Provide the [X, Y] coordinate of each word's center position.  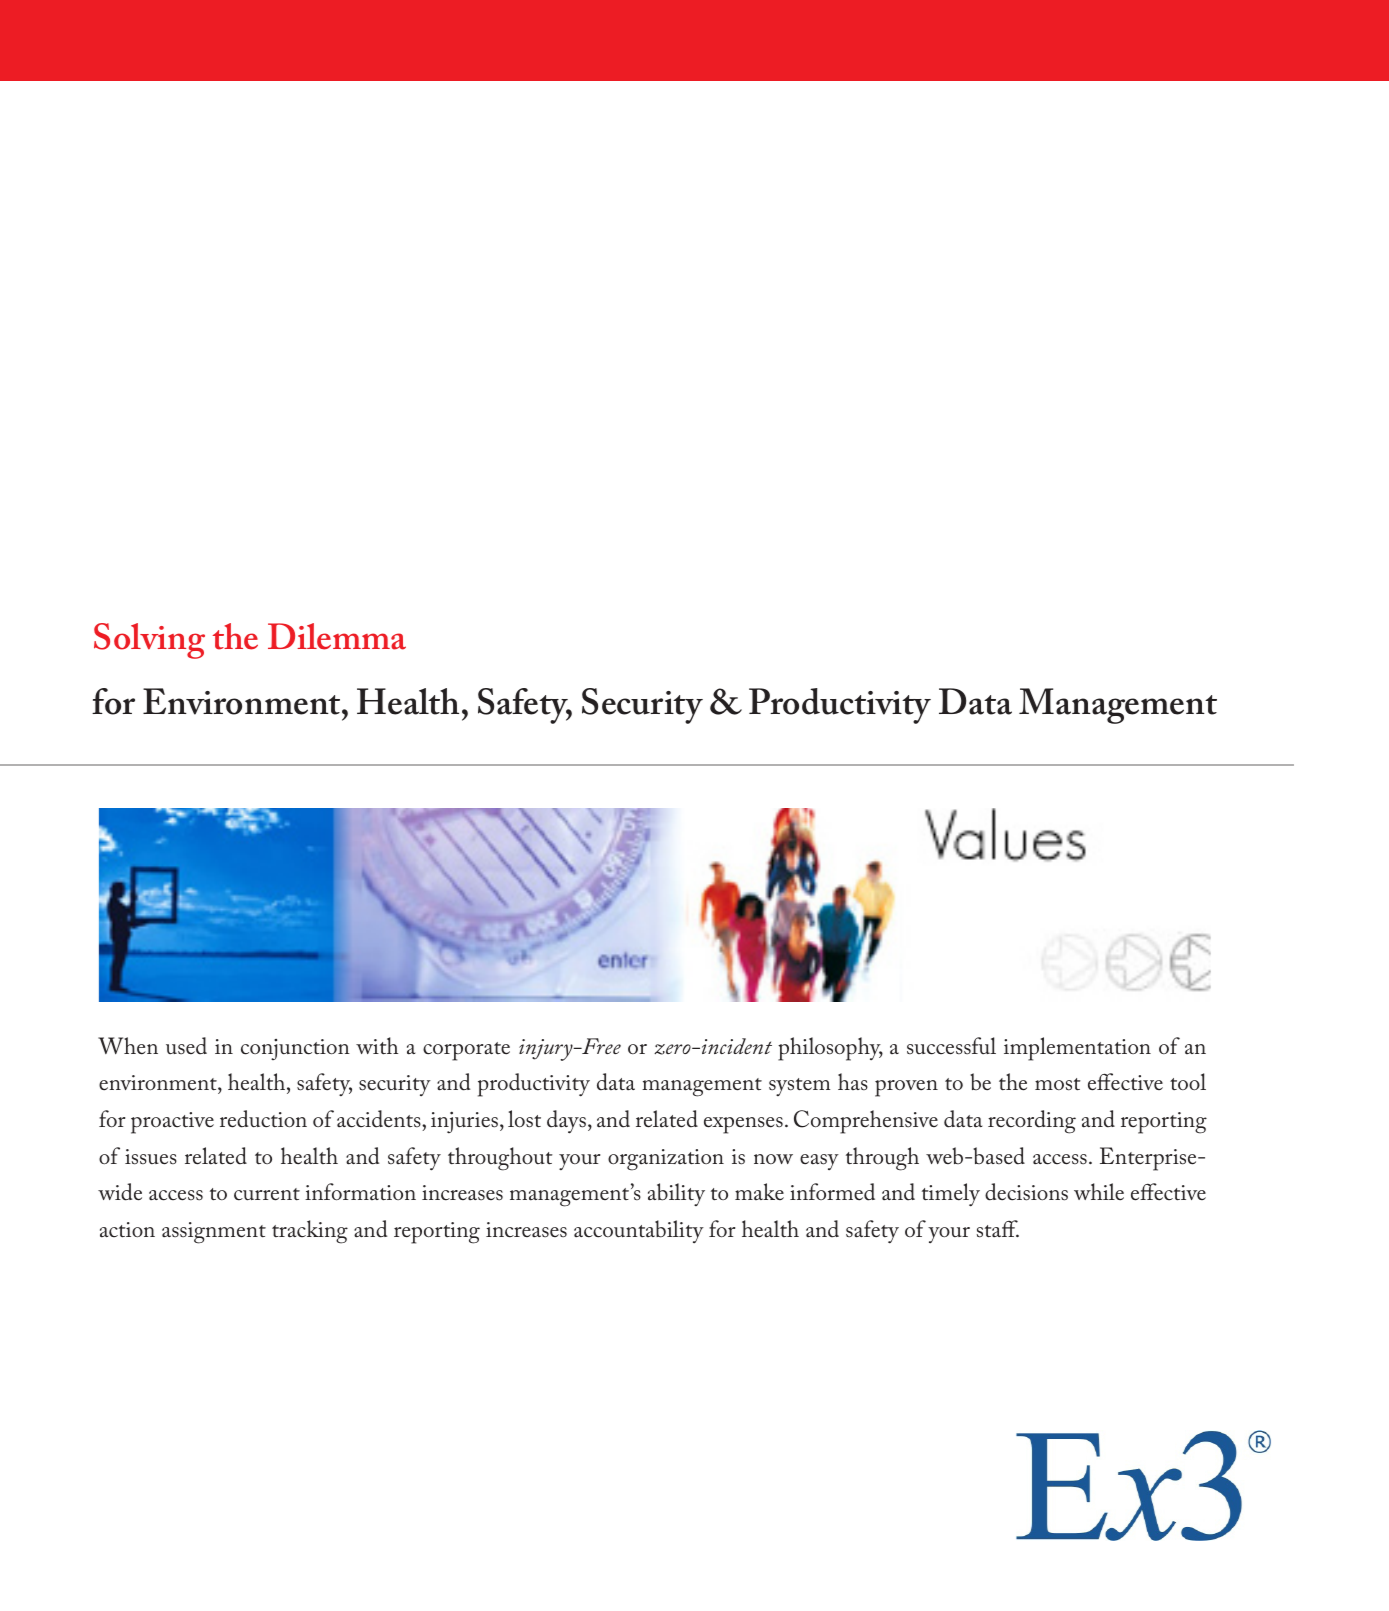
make [759, 1191]
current [267, 1194]
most [1058, 1084]
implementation [1077, 1049]
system [799, 1087]
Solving [149, 641]
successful [951, 1046]
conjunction [295, 1049]
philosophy [830, 1049]
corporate [466, 1051]
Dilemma [337, 636]
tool [1188, 1082]
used [186, 1046]
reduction [263, 1119]
